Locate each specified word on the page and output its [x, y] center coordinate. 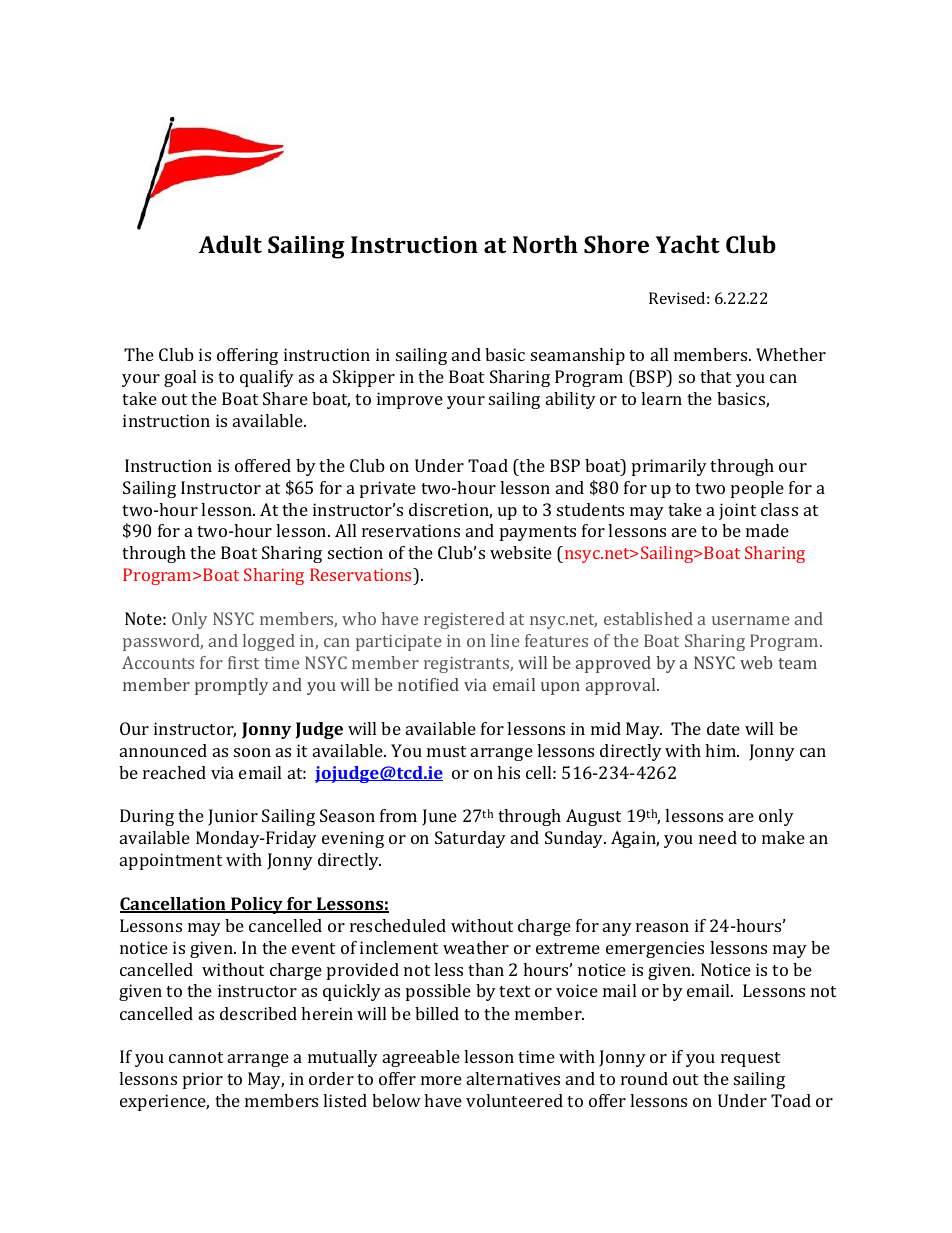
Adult [230, 244]
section [355, 552]
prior [203, 1080]
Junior [233, 817]
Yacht [688, 244]
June [439, 817]
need [718, 837]
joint [737, 511]
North [545, 244]
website [521, 552]
